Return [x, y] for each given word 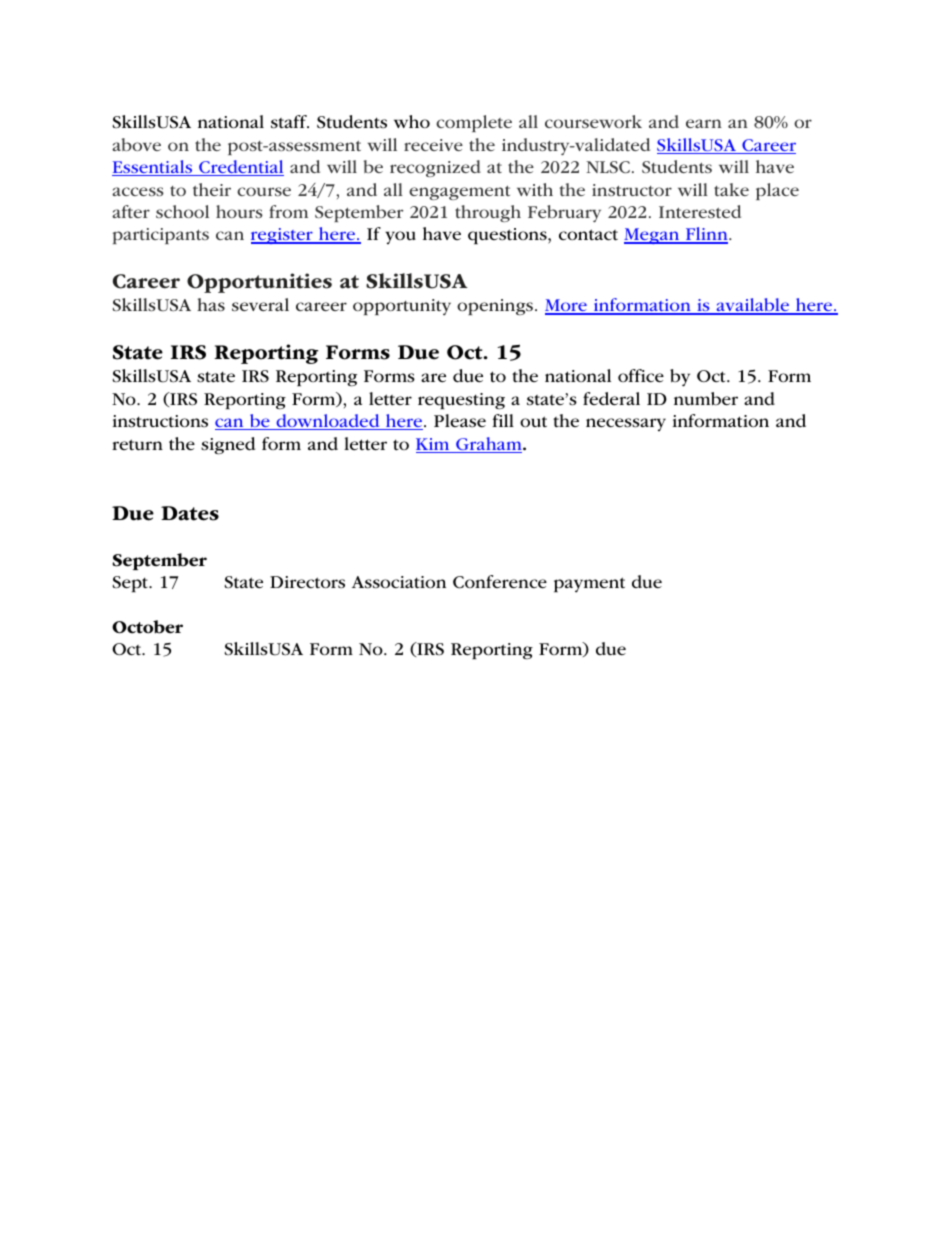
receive [433, 145]
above [136, 144]
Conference [500, 582]
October [147, 627]
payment [589, 585]
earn [704, 123]
